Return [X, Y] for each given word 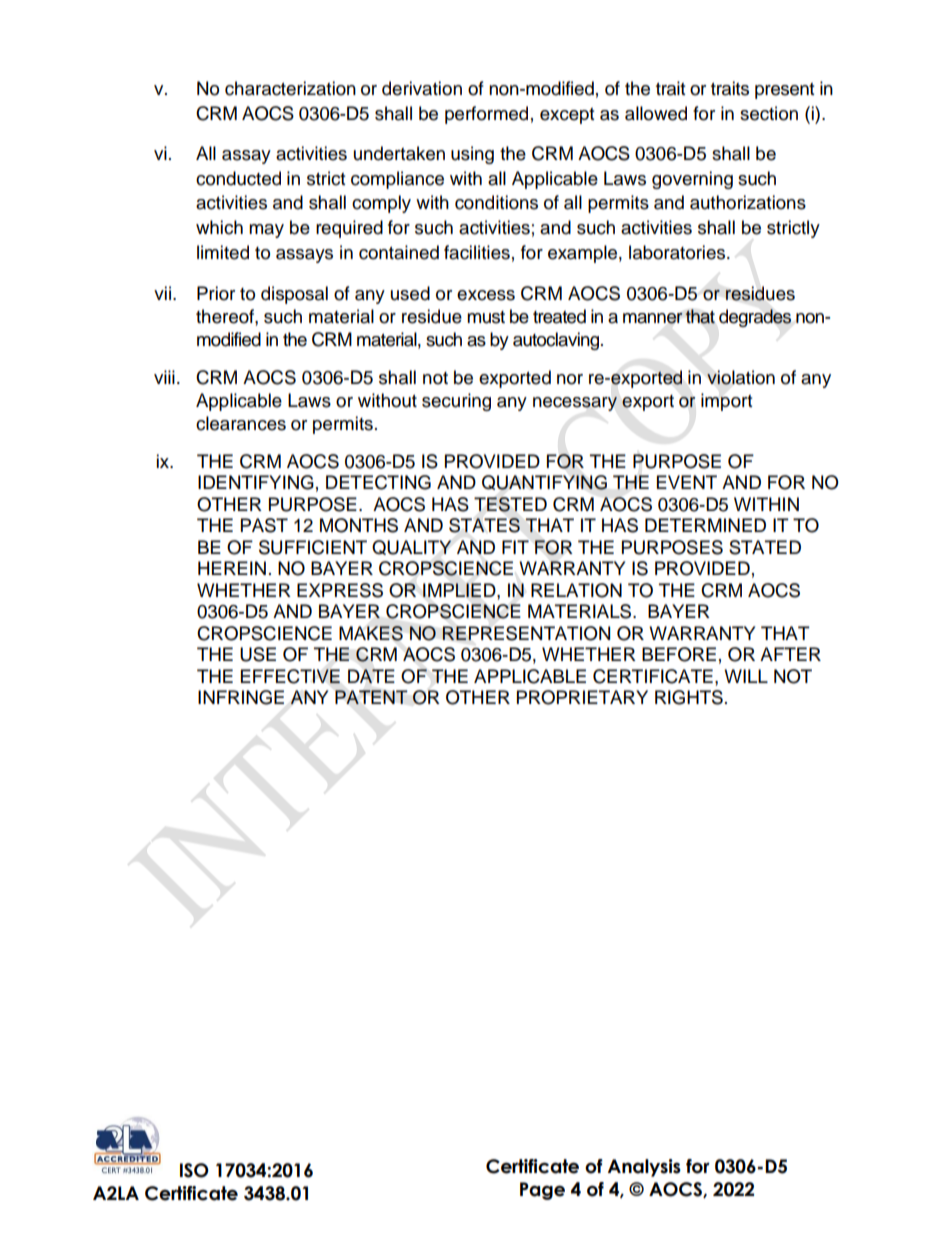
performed [486, 115]
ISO [194, 1170]
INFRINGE [241, 697]
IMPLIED [460, 590]
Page [542, 1191]
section [769, 113]
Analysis [644, 1168]
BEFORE [679, 654]
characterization [290, 88]
